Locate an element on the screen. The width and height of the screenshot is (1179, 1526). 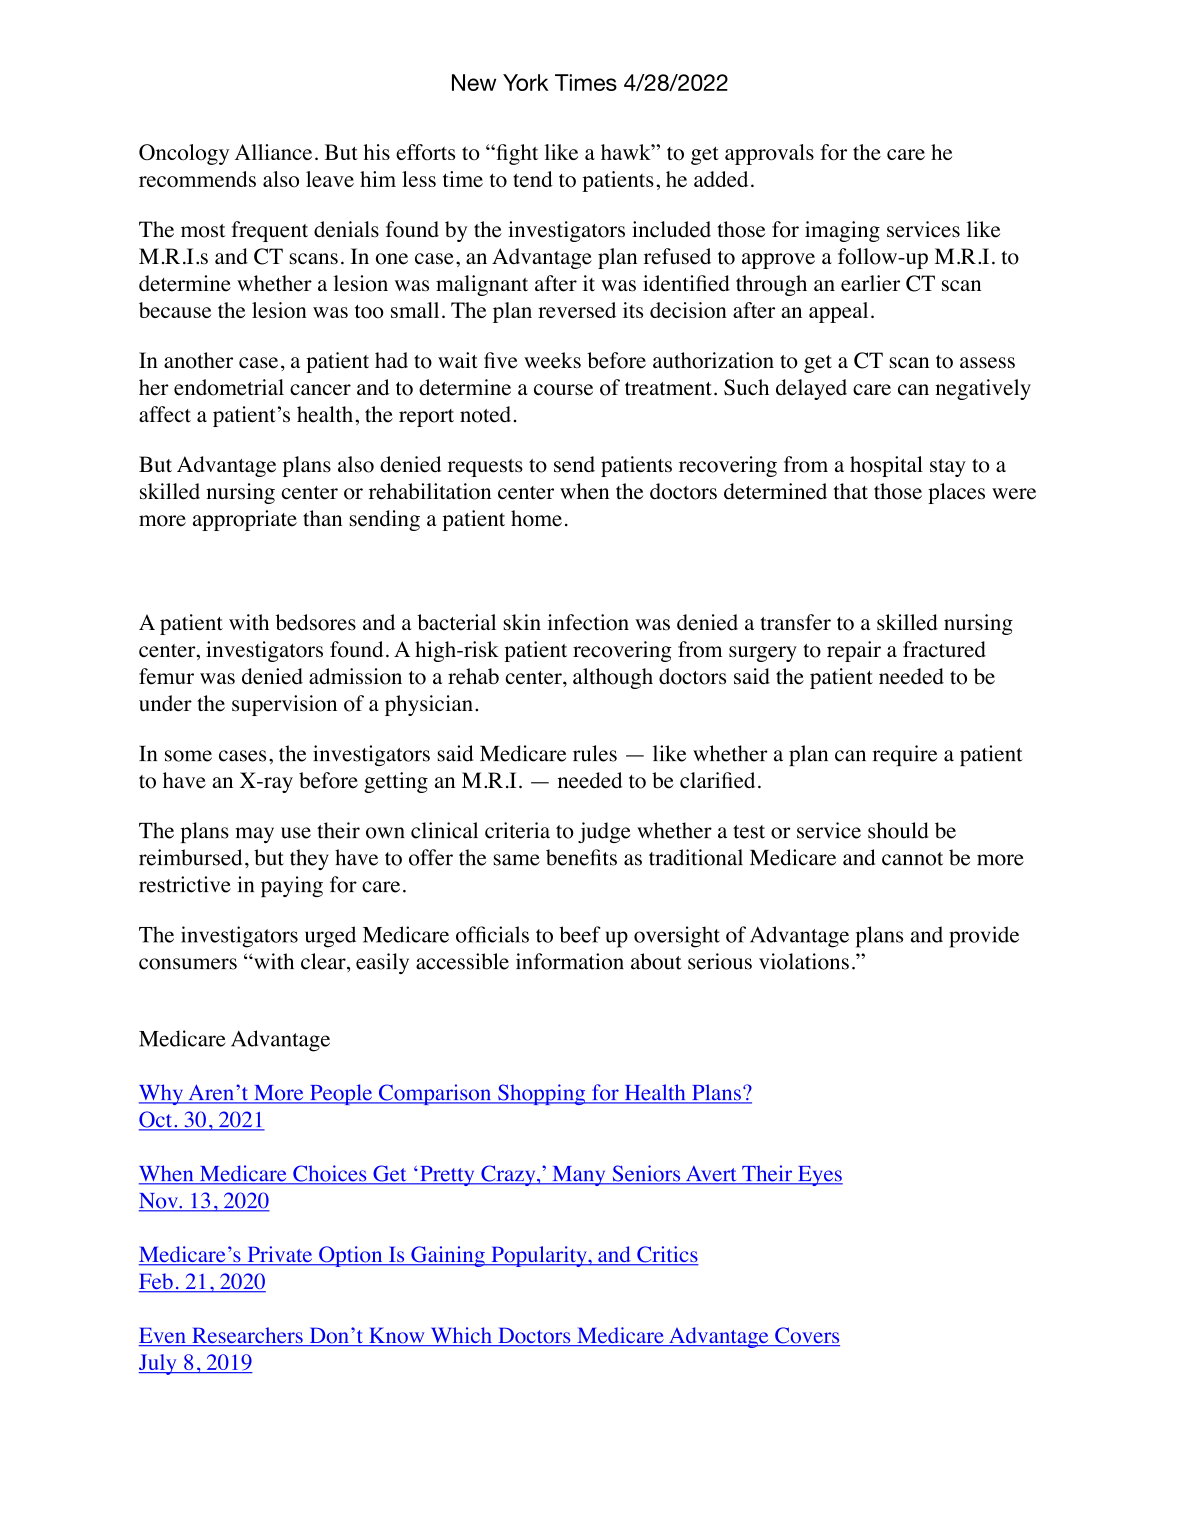
Researchers is located at coordinates (247, 1336).
